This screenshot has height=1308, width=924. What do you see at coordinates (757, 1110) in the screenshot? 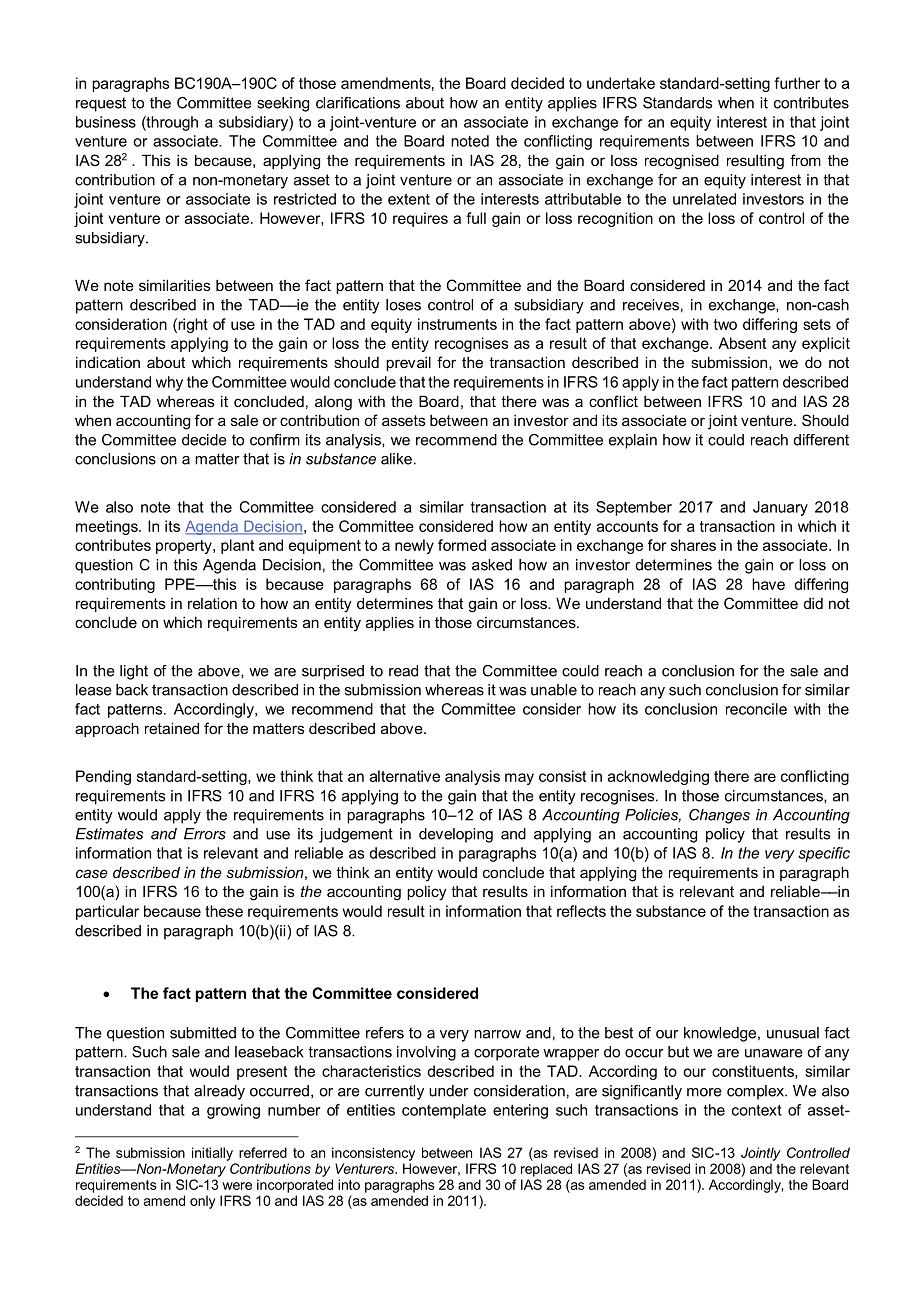
I see `context` at bounding box center [757, 1110].
